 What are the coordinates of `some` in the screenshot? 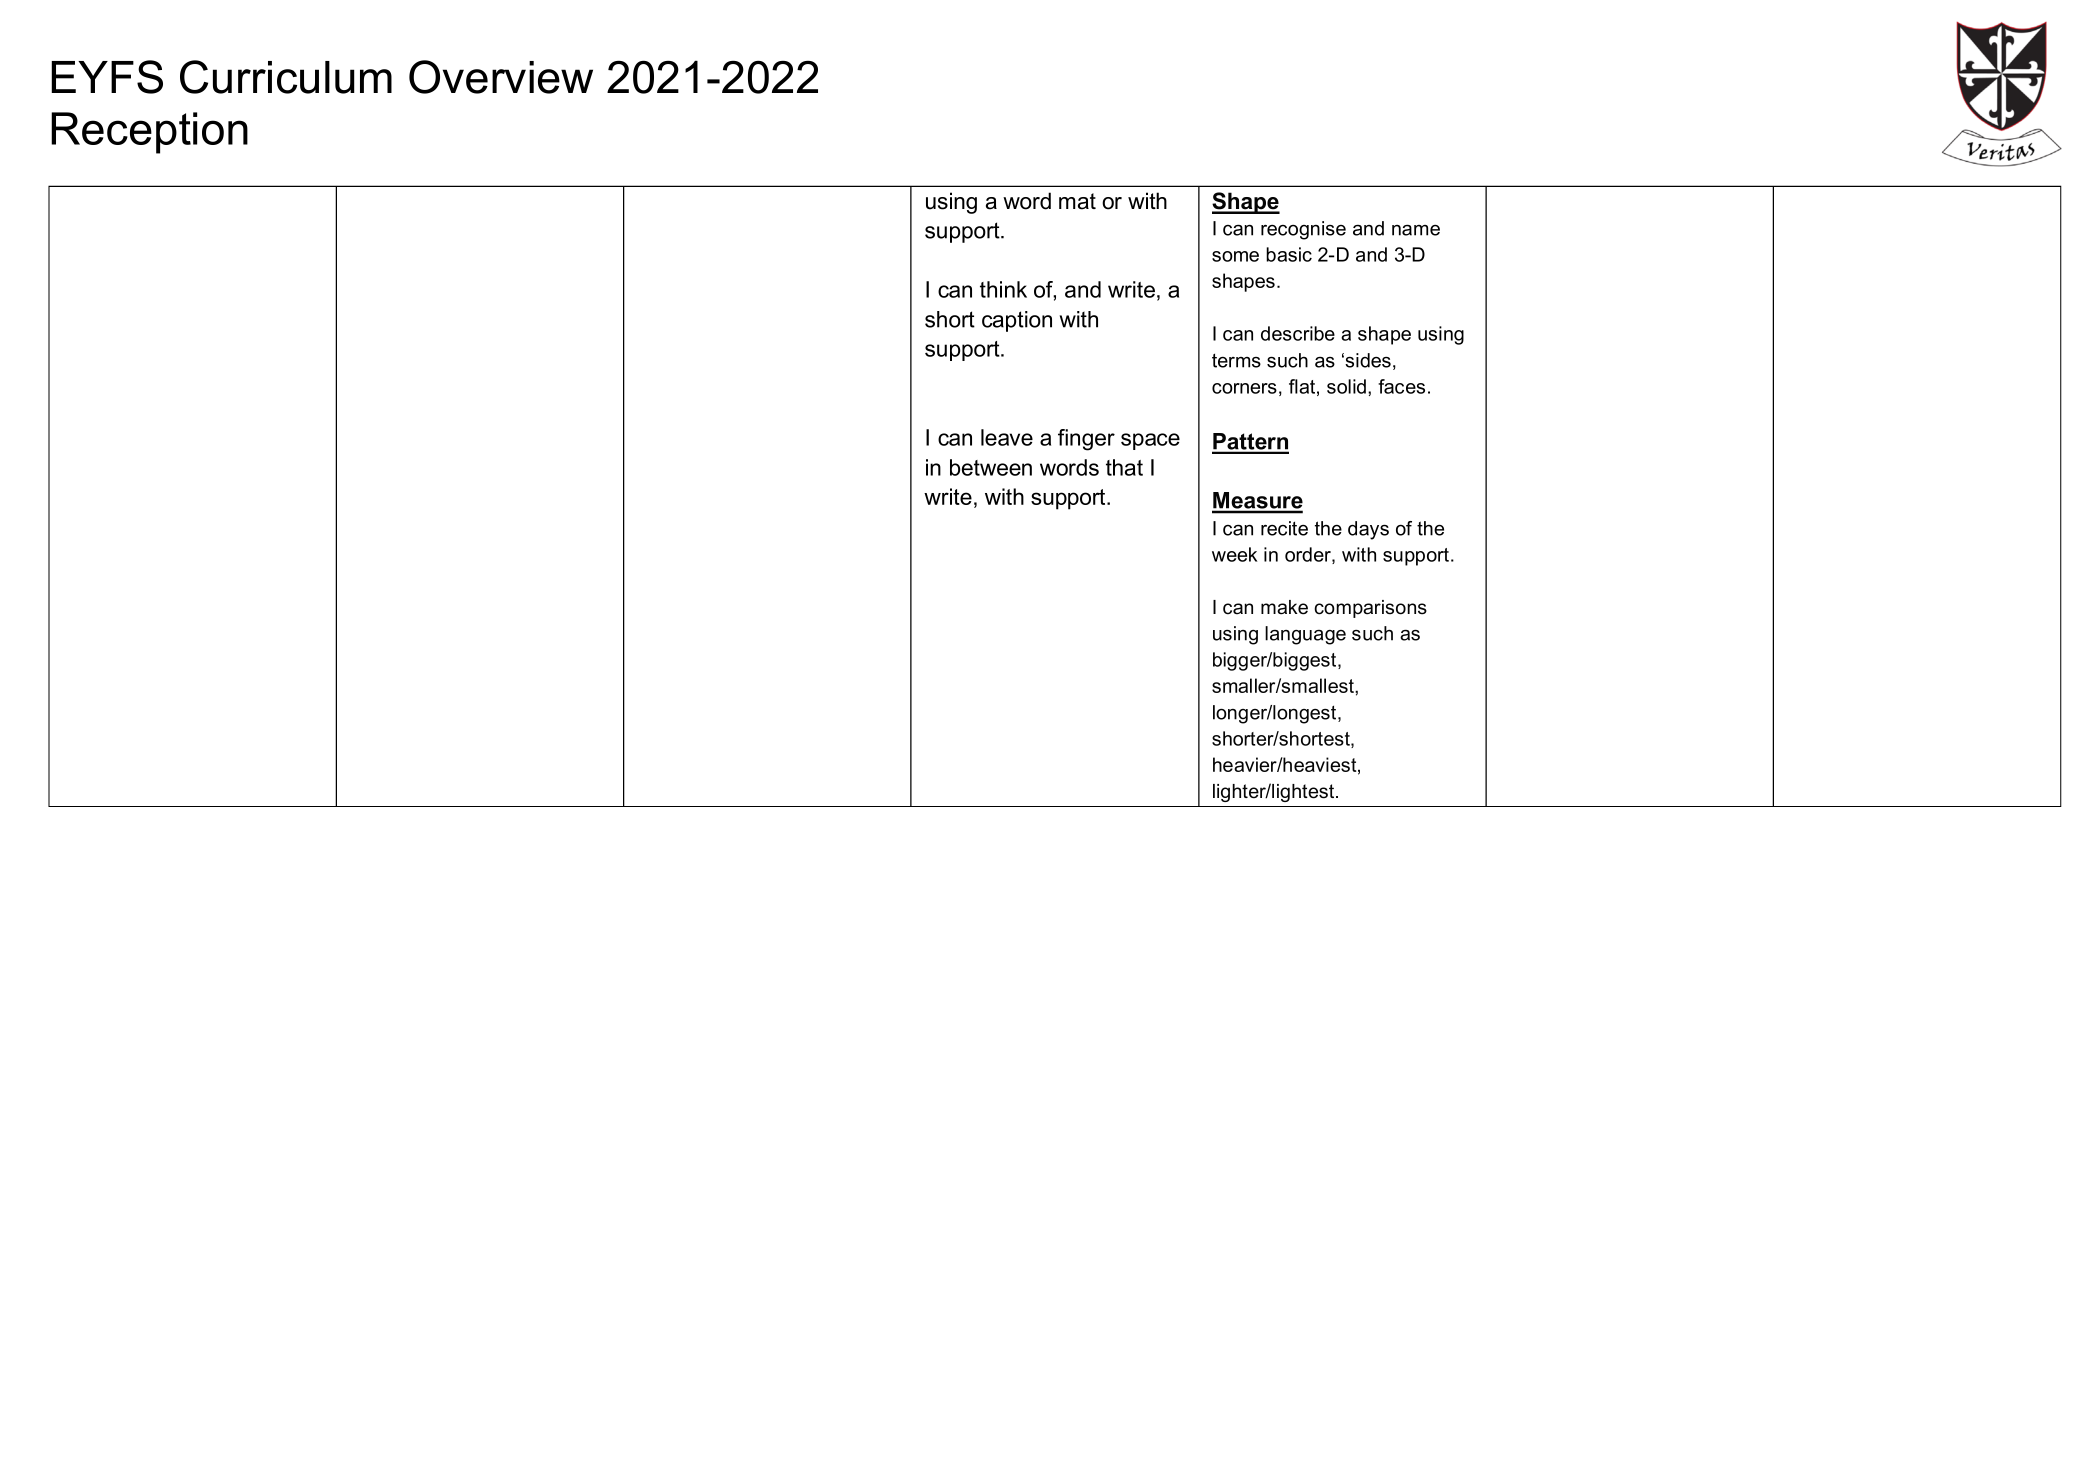 It's located at (1235, 256).
